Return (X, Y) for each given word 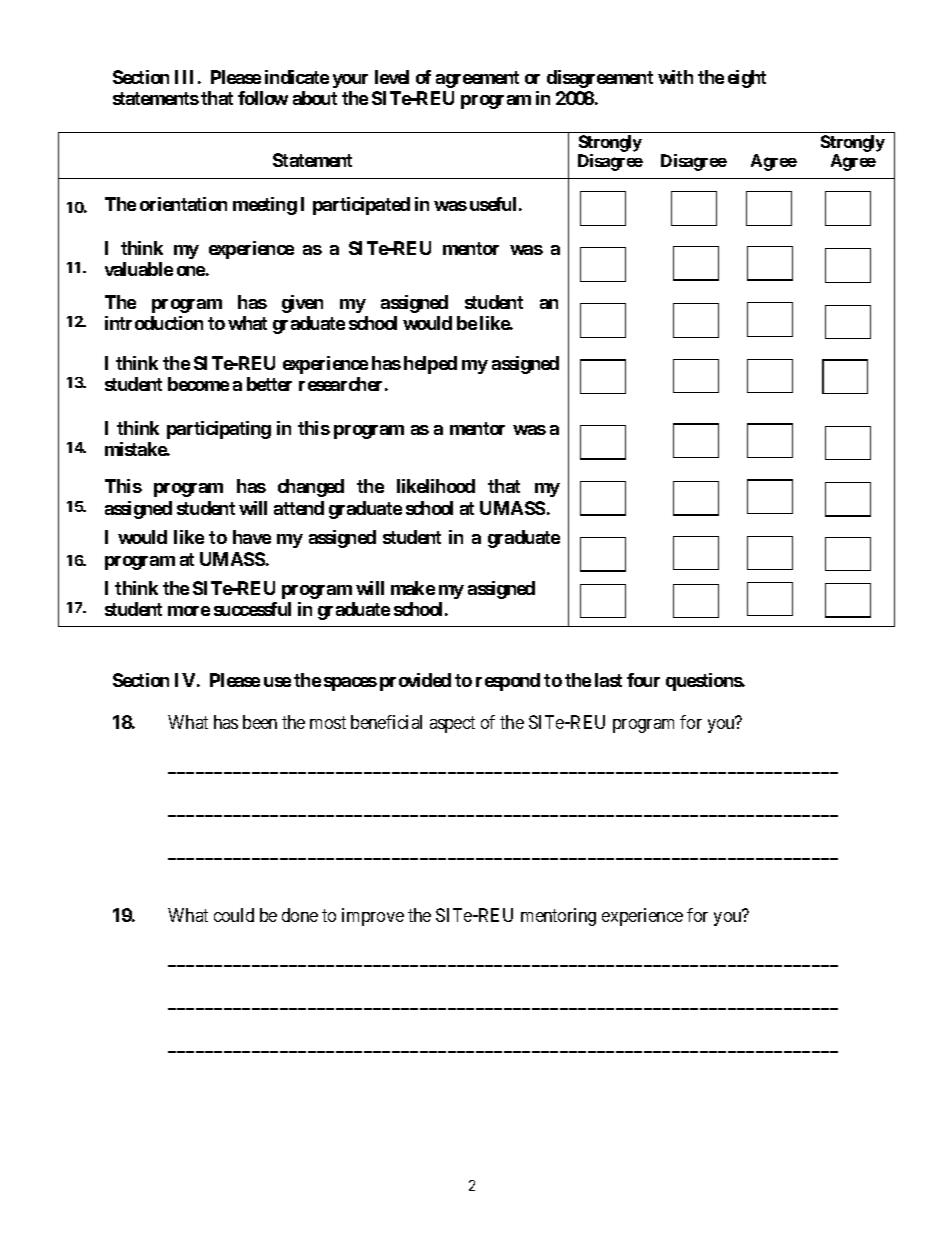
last (608, 680)
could (234, 915)
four (643, 680)
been (260, 722)
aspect (452, 724)
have (252, 537)
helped (430, 365)
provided (415, 682)
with (675, 77)
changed (311, 488)
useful (493, 204)
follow (263, 98)
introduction (154, 323)
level (392, 77)
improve (373, 917)
